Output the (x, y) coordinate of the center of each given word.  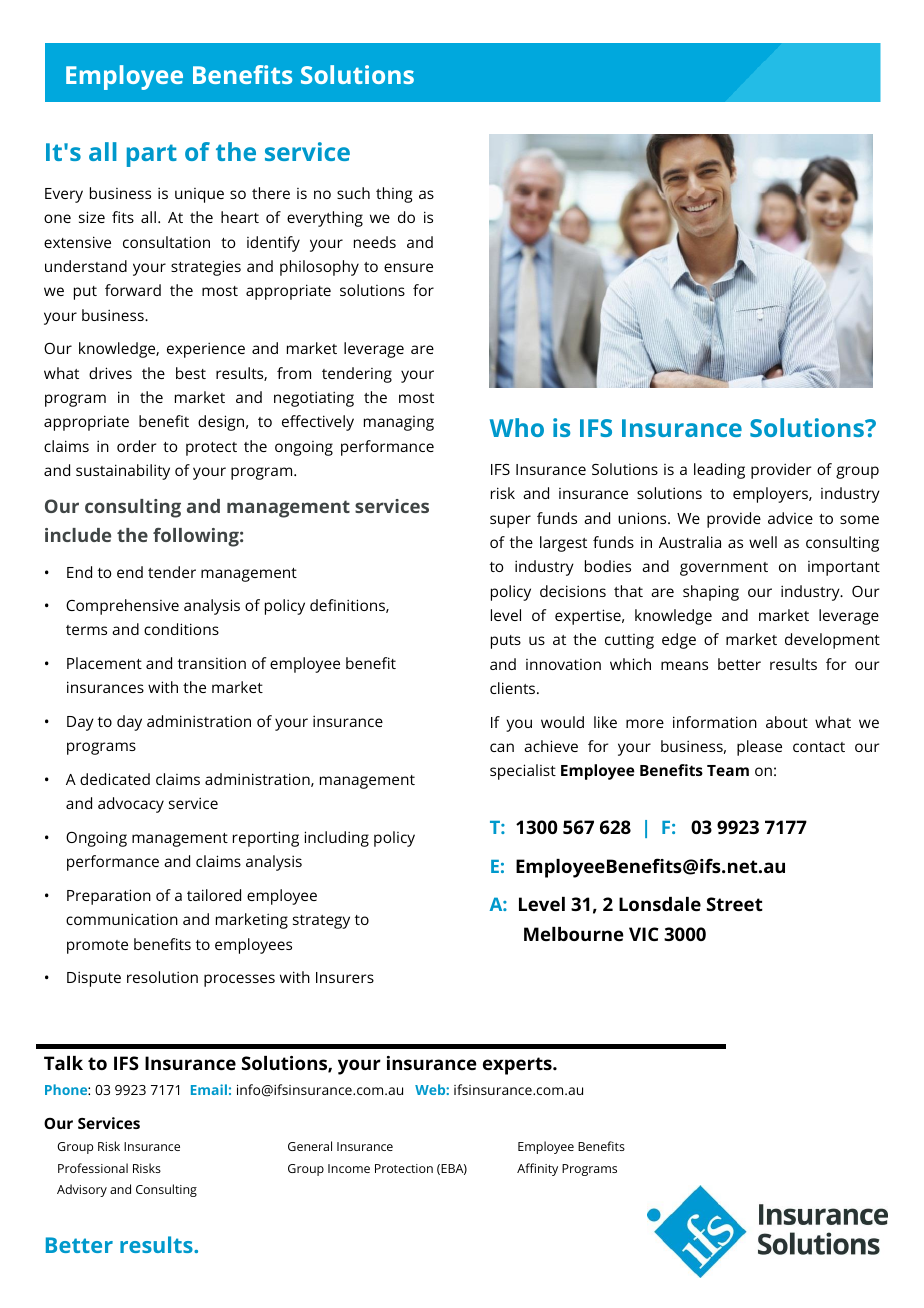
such (353, 193)
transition (212, 663)
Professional (93, 1168)
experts (518, 1066)
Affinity (537, 1169)
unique (199, 195)
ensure (408, 267)
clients (514, 688)
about (787, 722)
